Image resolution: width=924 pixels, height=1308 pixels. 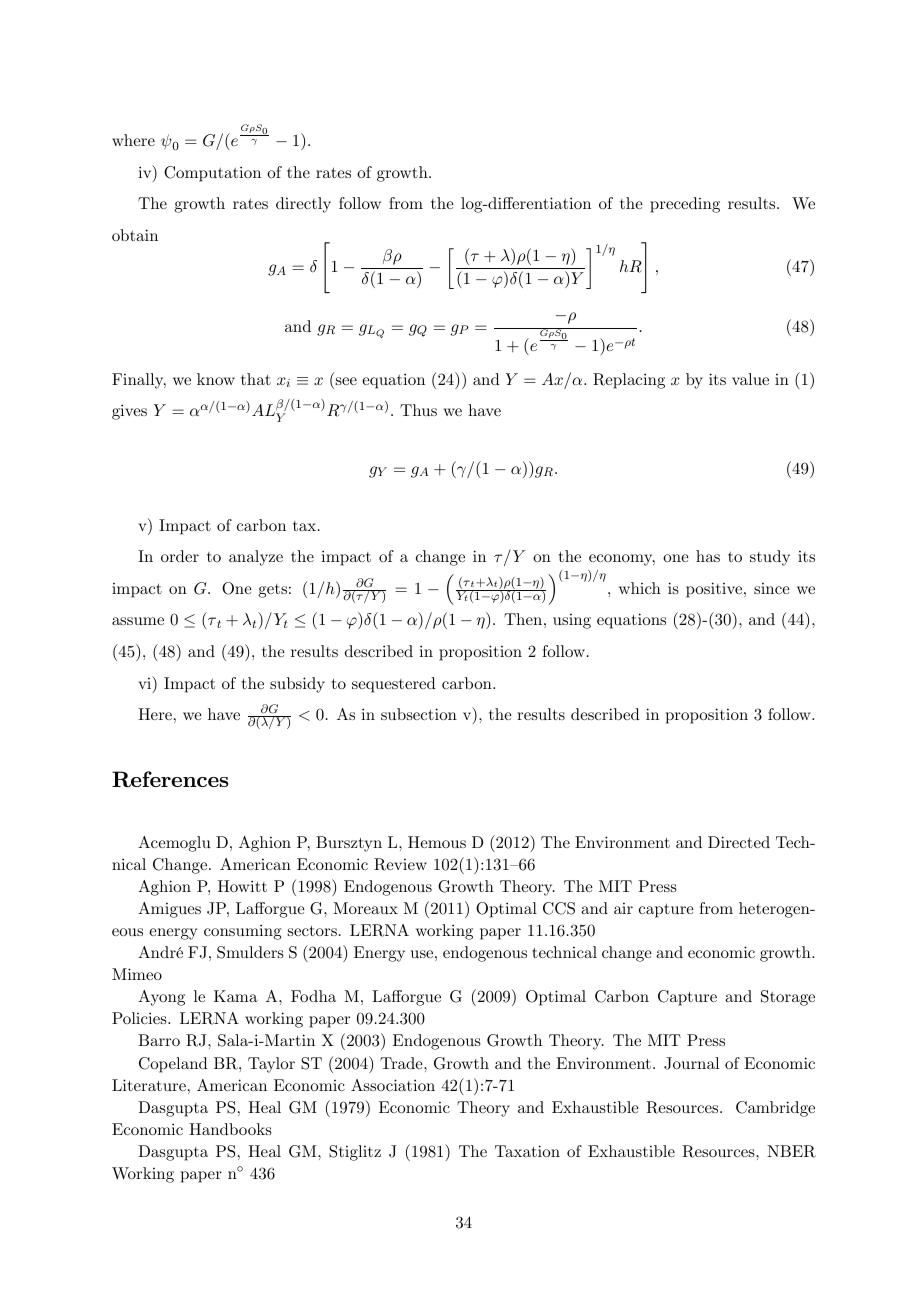 I want to click on Taxation, so click(x=527, y=1151).
